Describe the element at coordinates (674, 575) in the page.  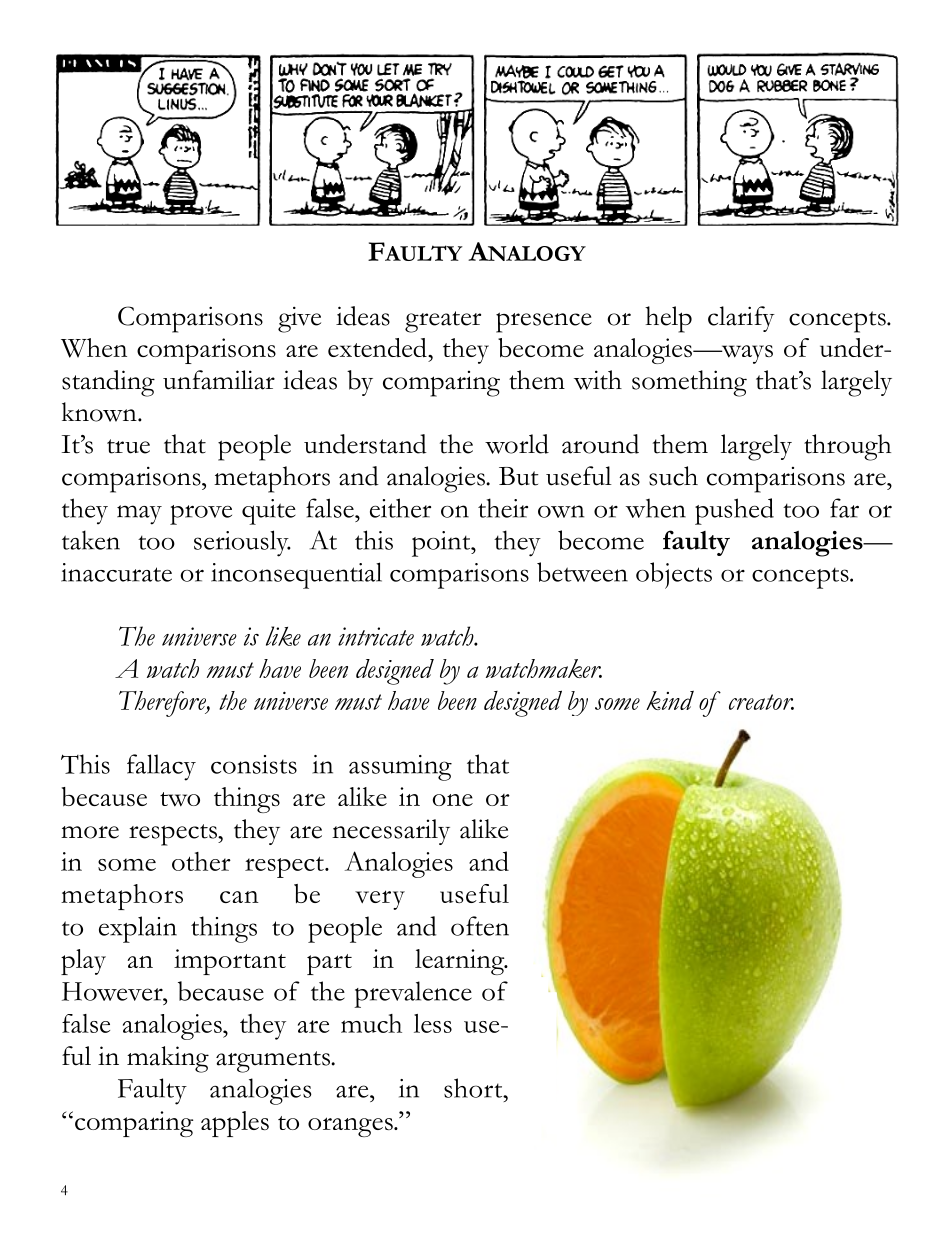
I see `objects` at that location.
